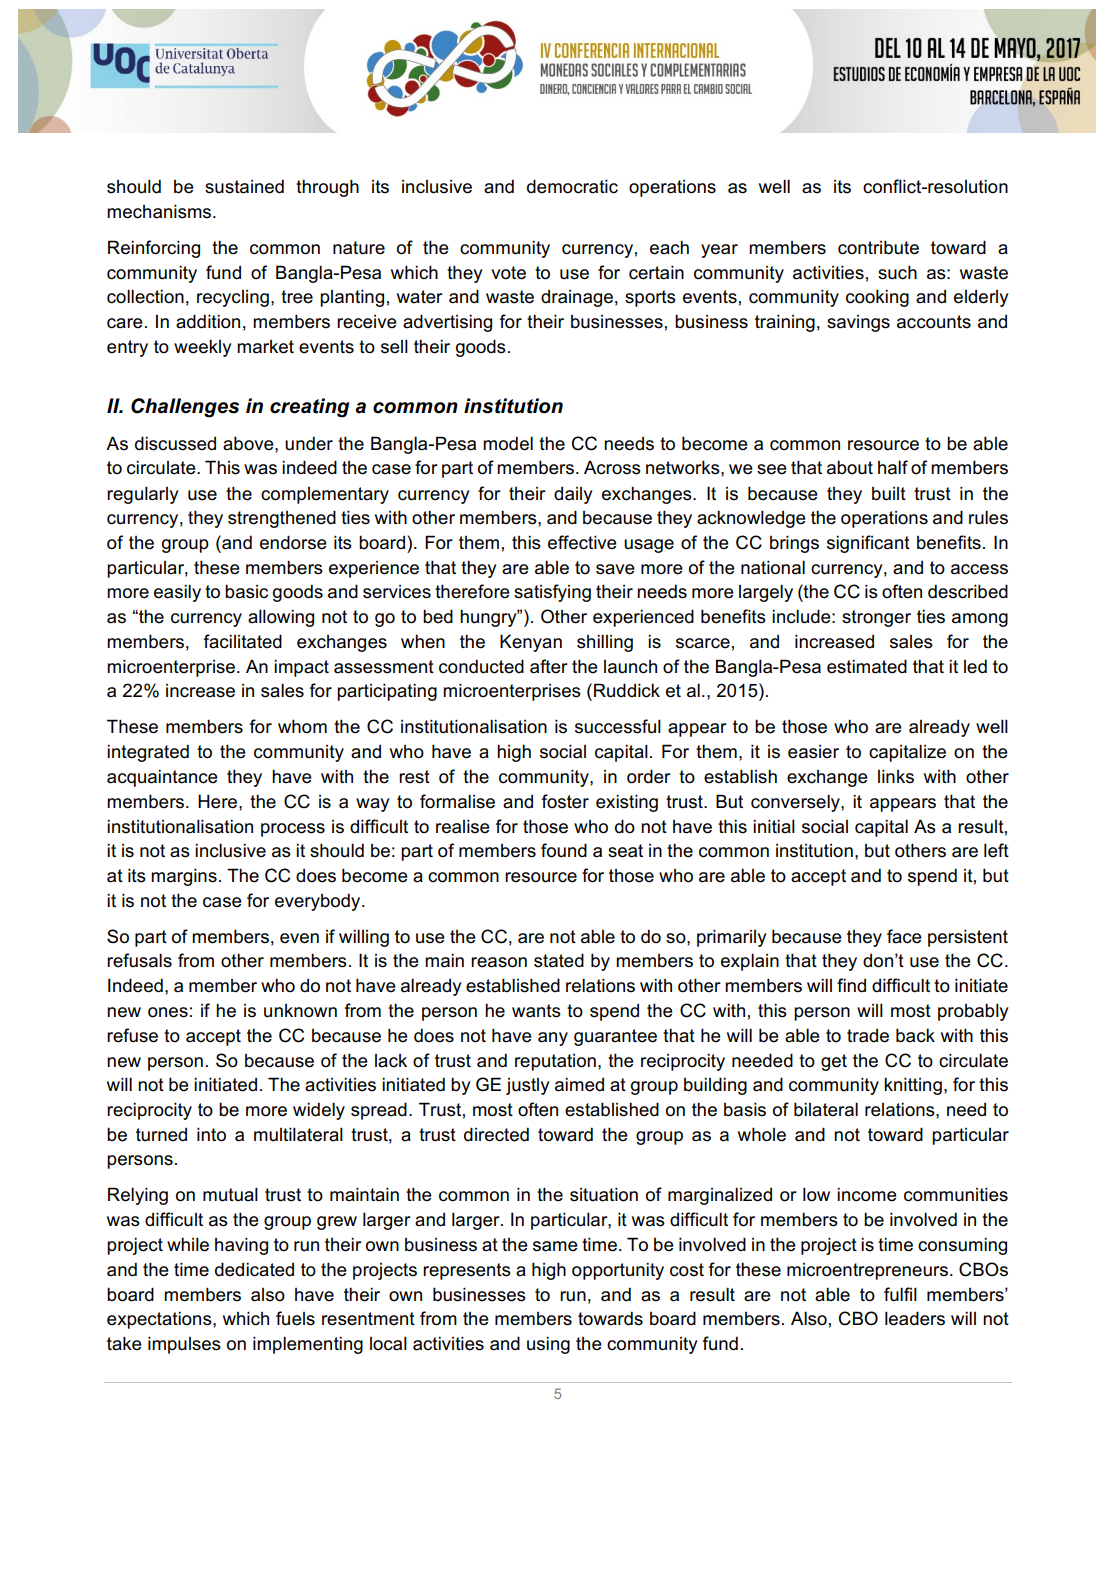 This document has width=1114, height=1576. I want to click on dedicated, so click(254, 1269).
